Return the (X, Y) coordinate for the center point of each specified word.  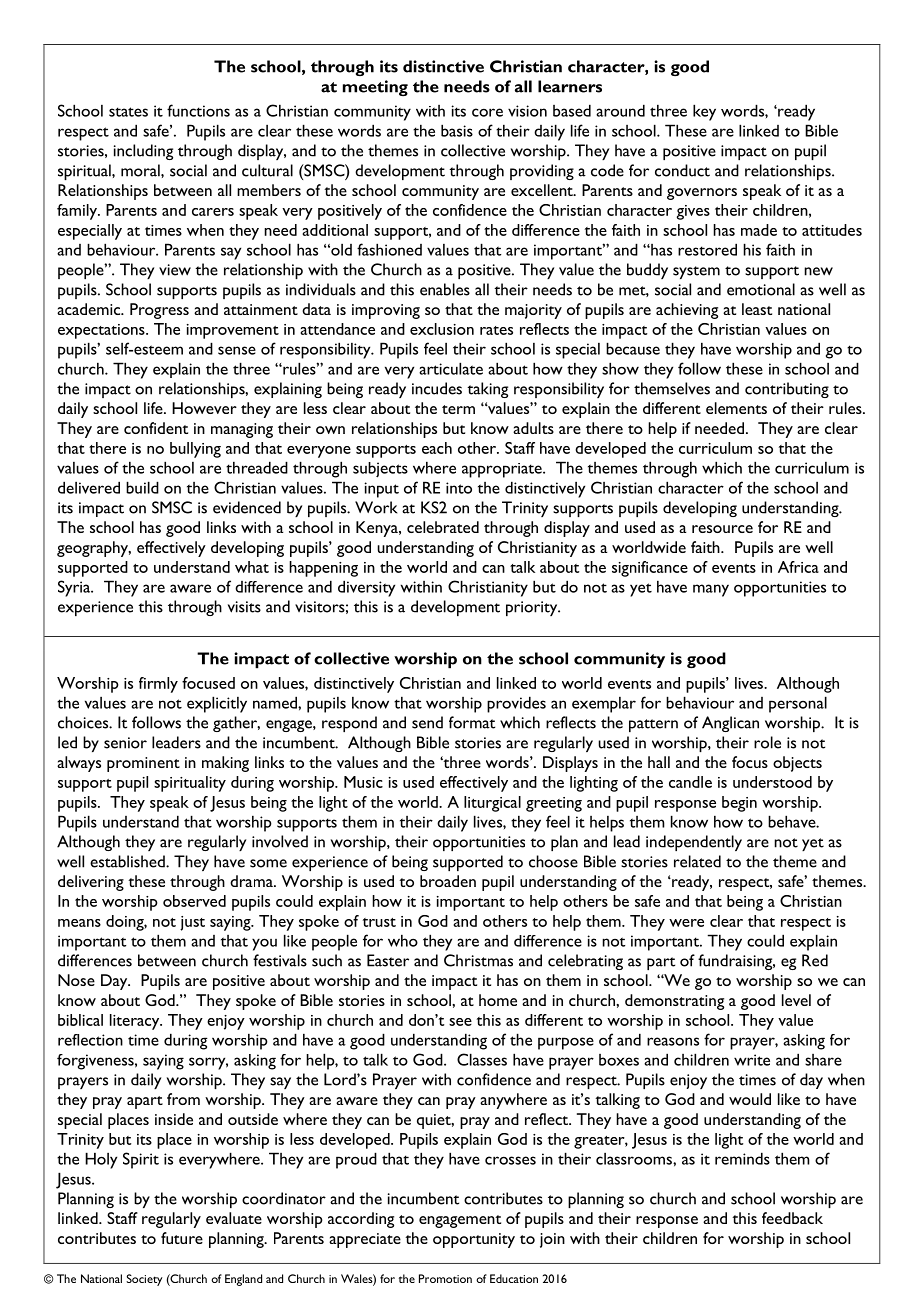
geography (94, 549)
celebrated (443, 527)
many (711, 590)
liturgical (492, 804)
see (460, 1022)
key (704, 112)
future (182, 1238)
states (128, 112)
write (752, 1060)
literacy (136, 1022)
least (757, 309)
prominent (143, 764)
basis (457, 130)
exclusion (442, 329)
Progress (159, 311)
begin (739, 804)
